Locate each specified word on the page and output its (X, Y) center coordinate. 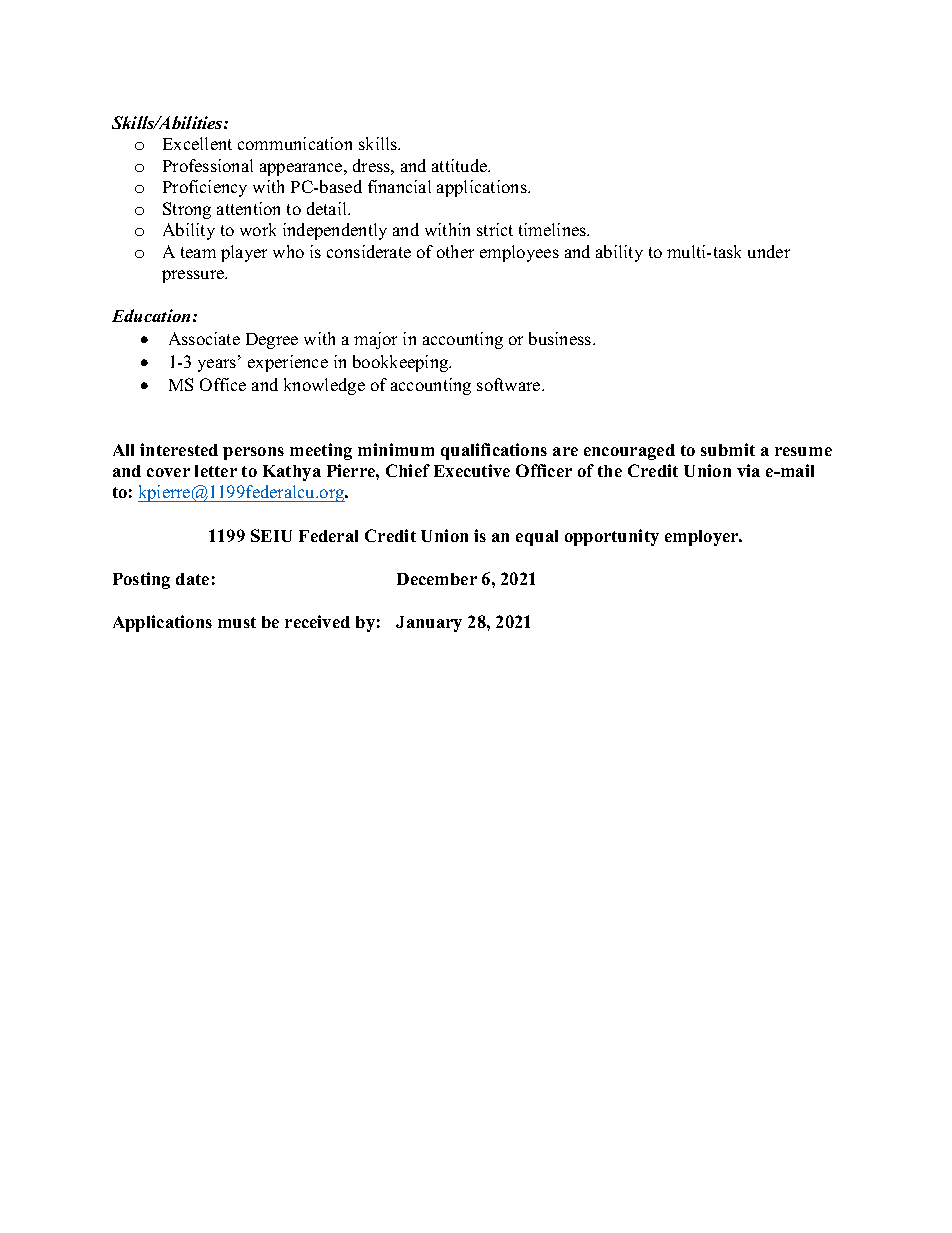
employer (703, 538)
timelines (554, 229)
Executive (472, 470)
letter (216, 471)
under (769, 251)
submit (728, 449)
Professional (208, 165)
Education (151, 315)
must (237, 622)
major (375, 340)
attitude (461, 165)
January (429, 624)
